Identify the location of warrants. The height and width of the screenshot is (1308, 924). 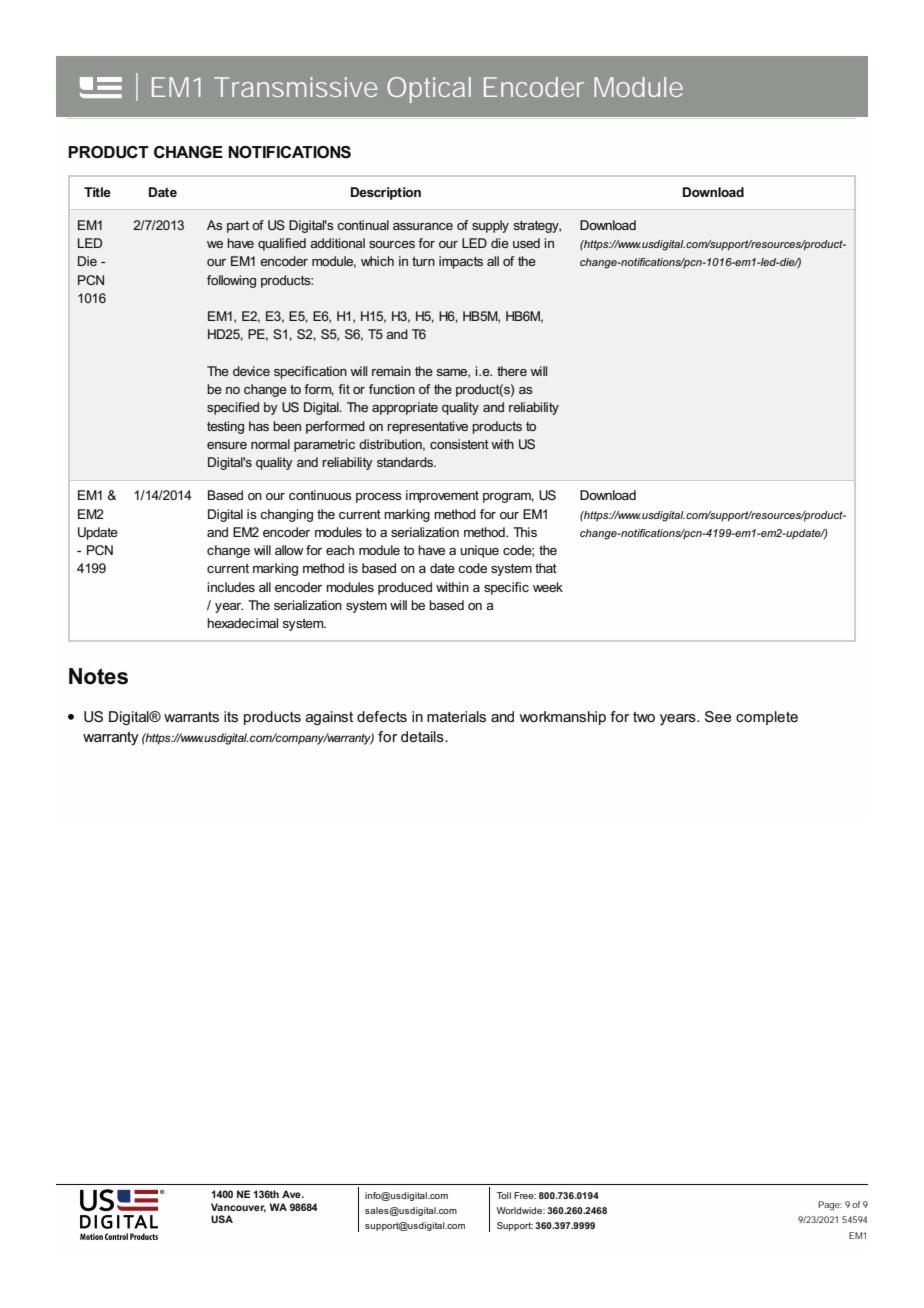
(191, 716).
